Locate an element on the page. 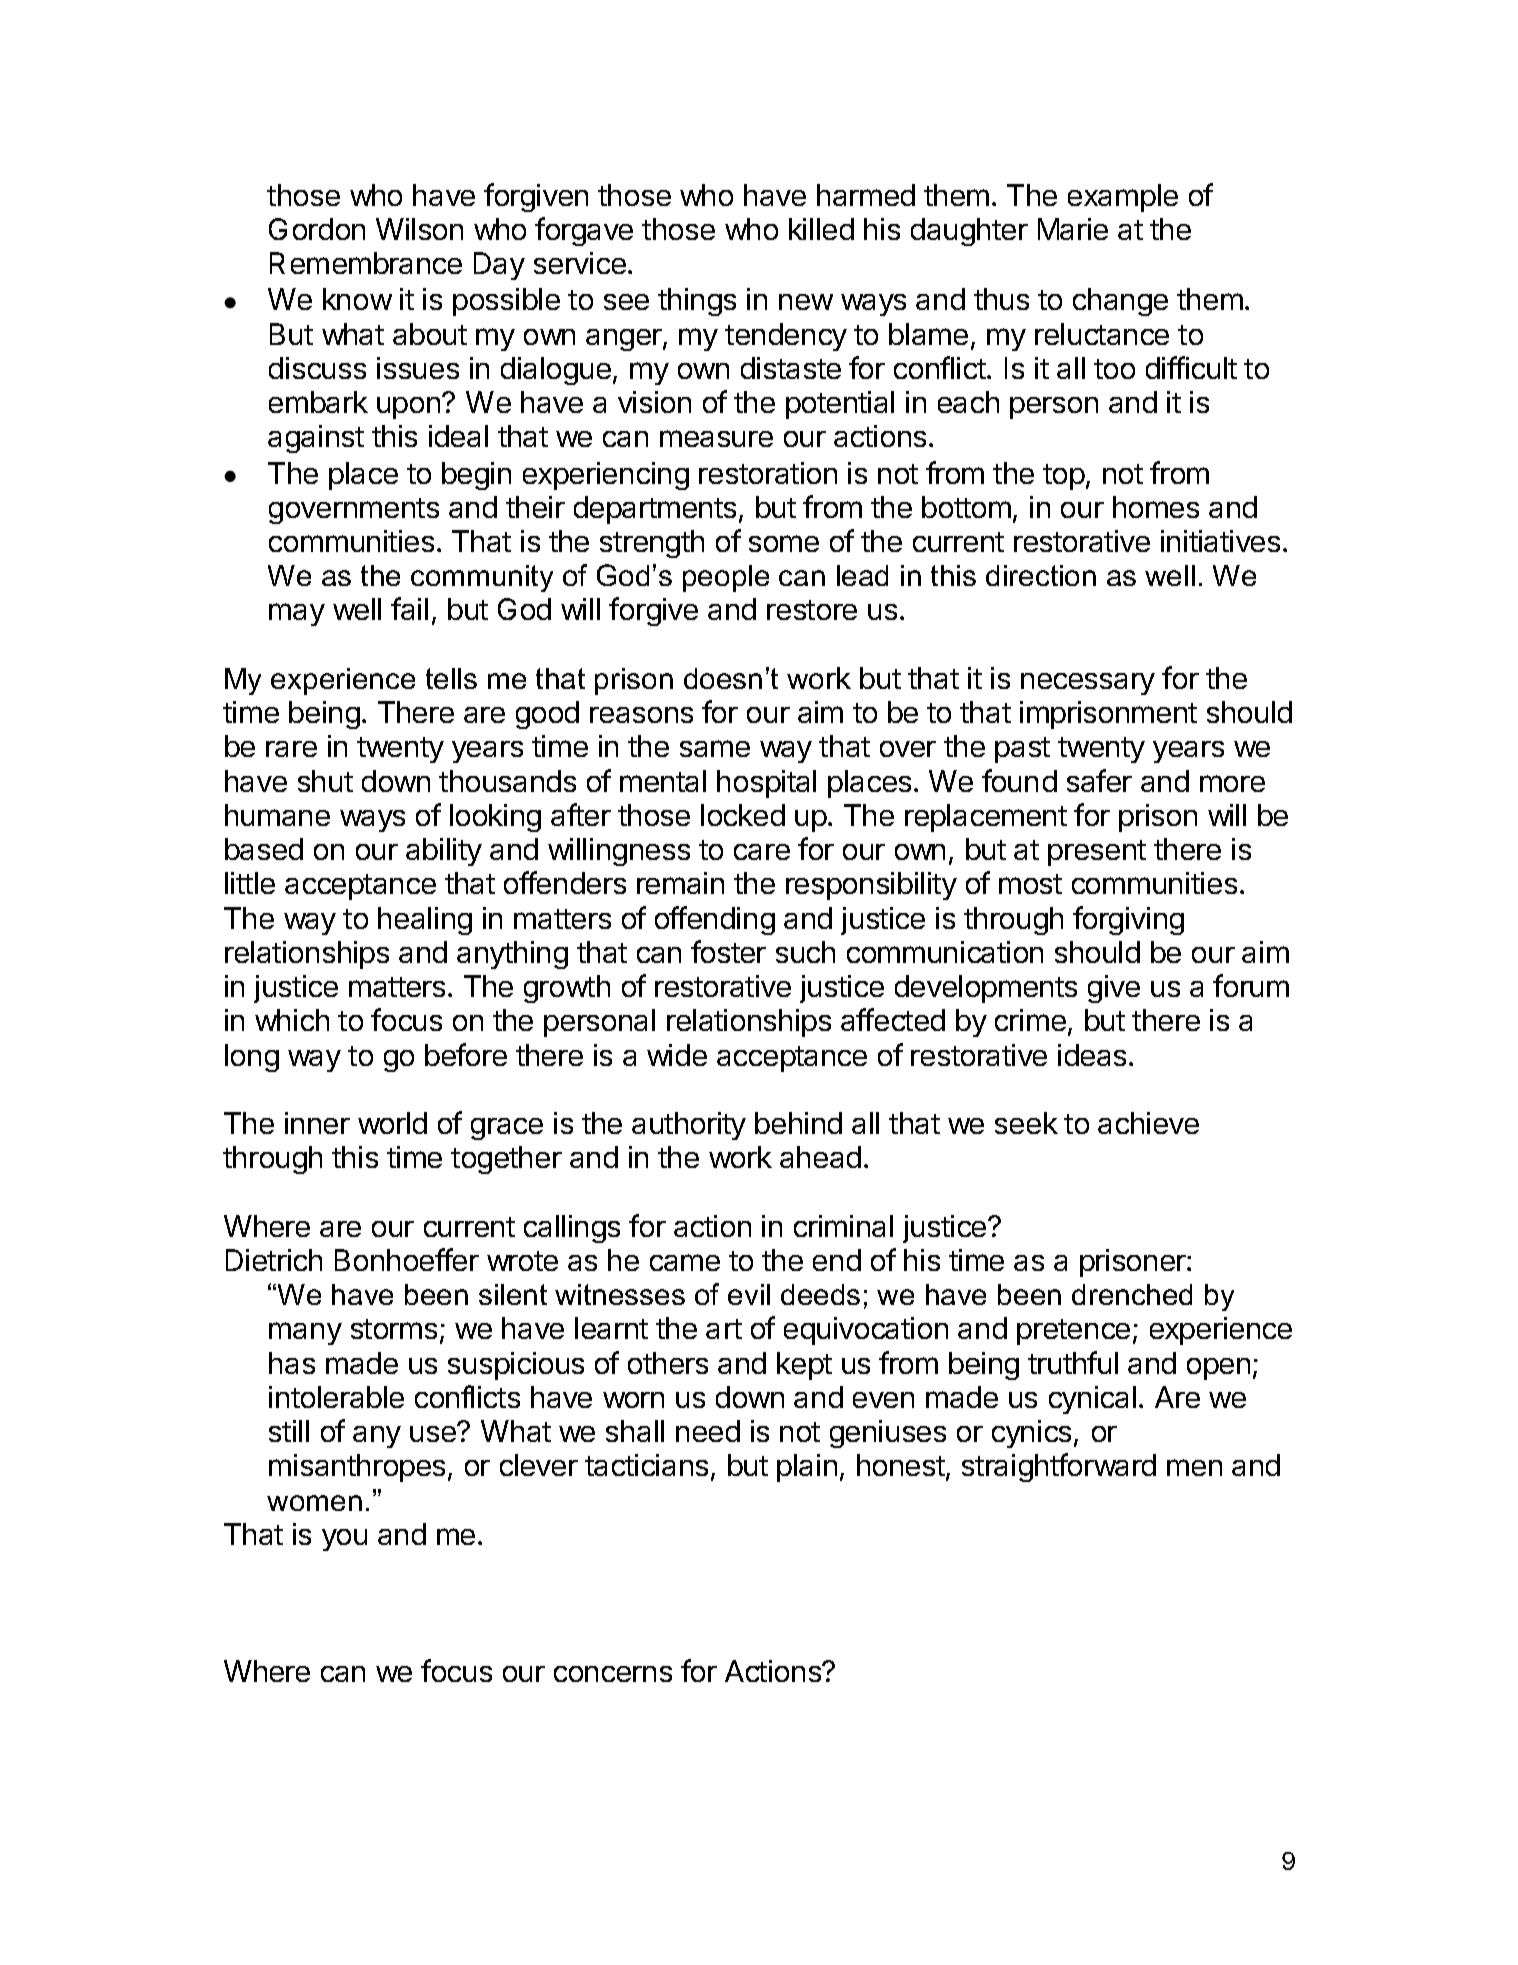 This document has width=1518, height=1965. necessary is located at coordinates (1088, 684).
